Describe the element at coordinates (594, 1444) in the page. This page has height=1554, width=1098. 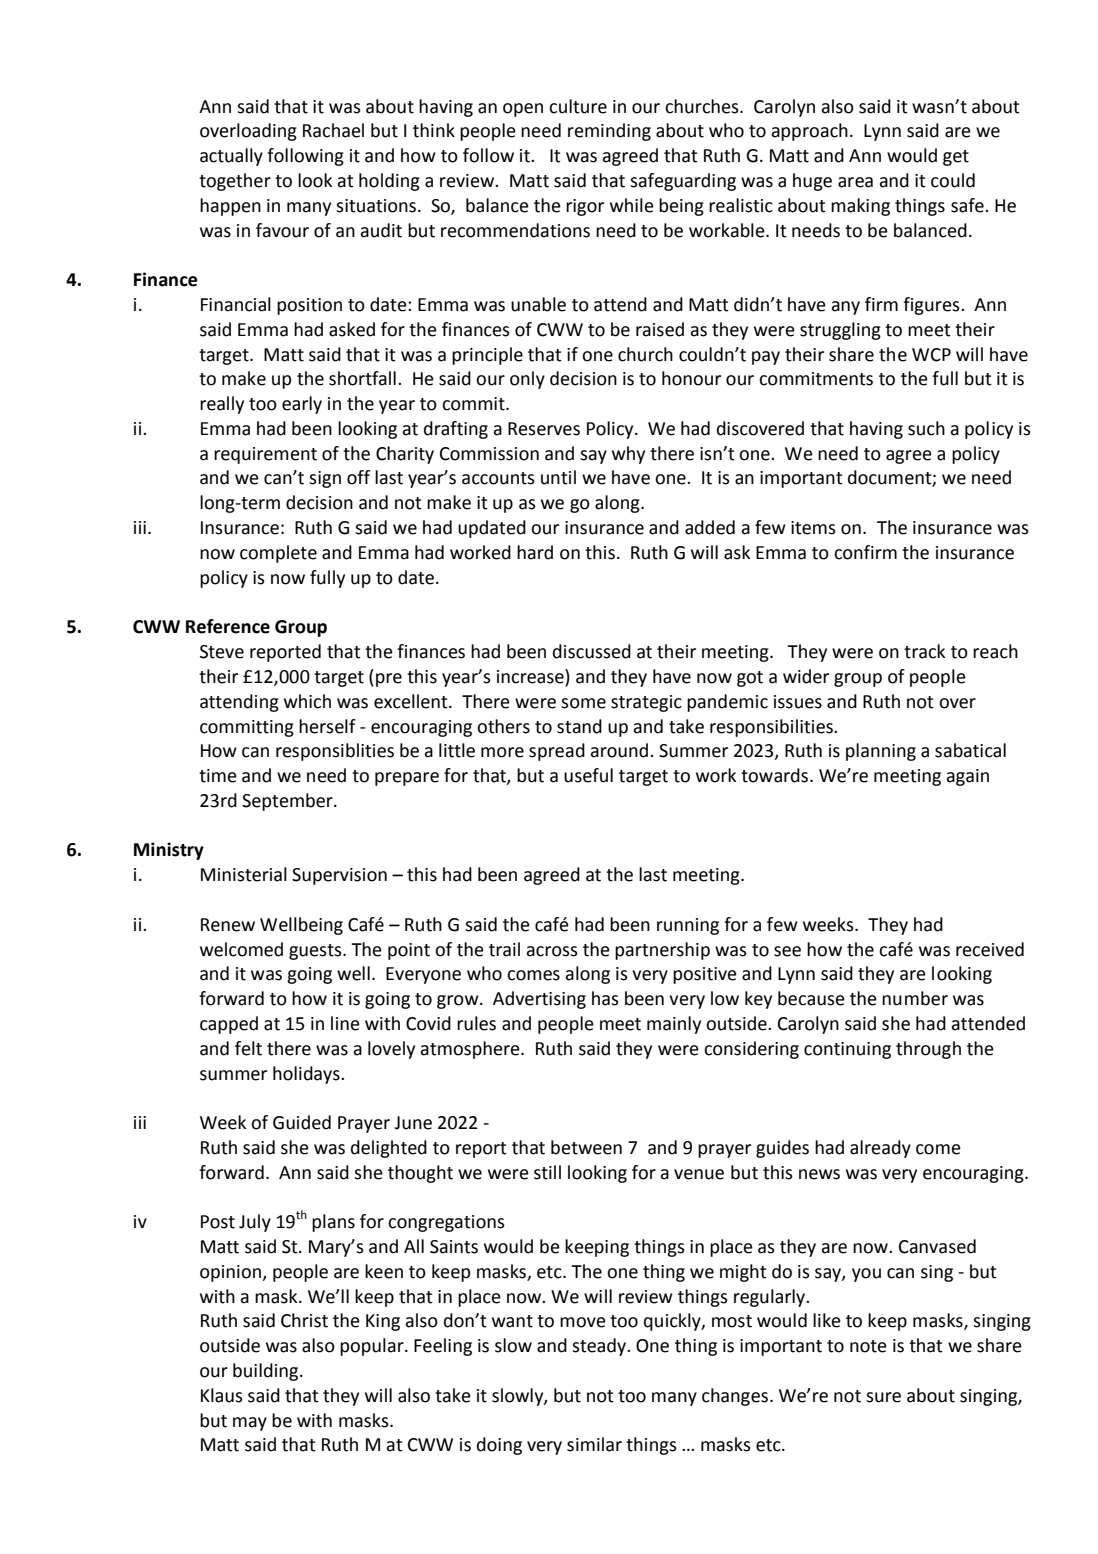
I see `similar` at that location.
